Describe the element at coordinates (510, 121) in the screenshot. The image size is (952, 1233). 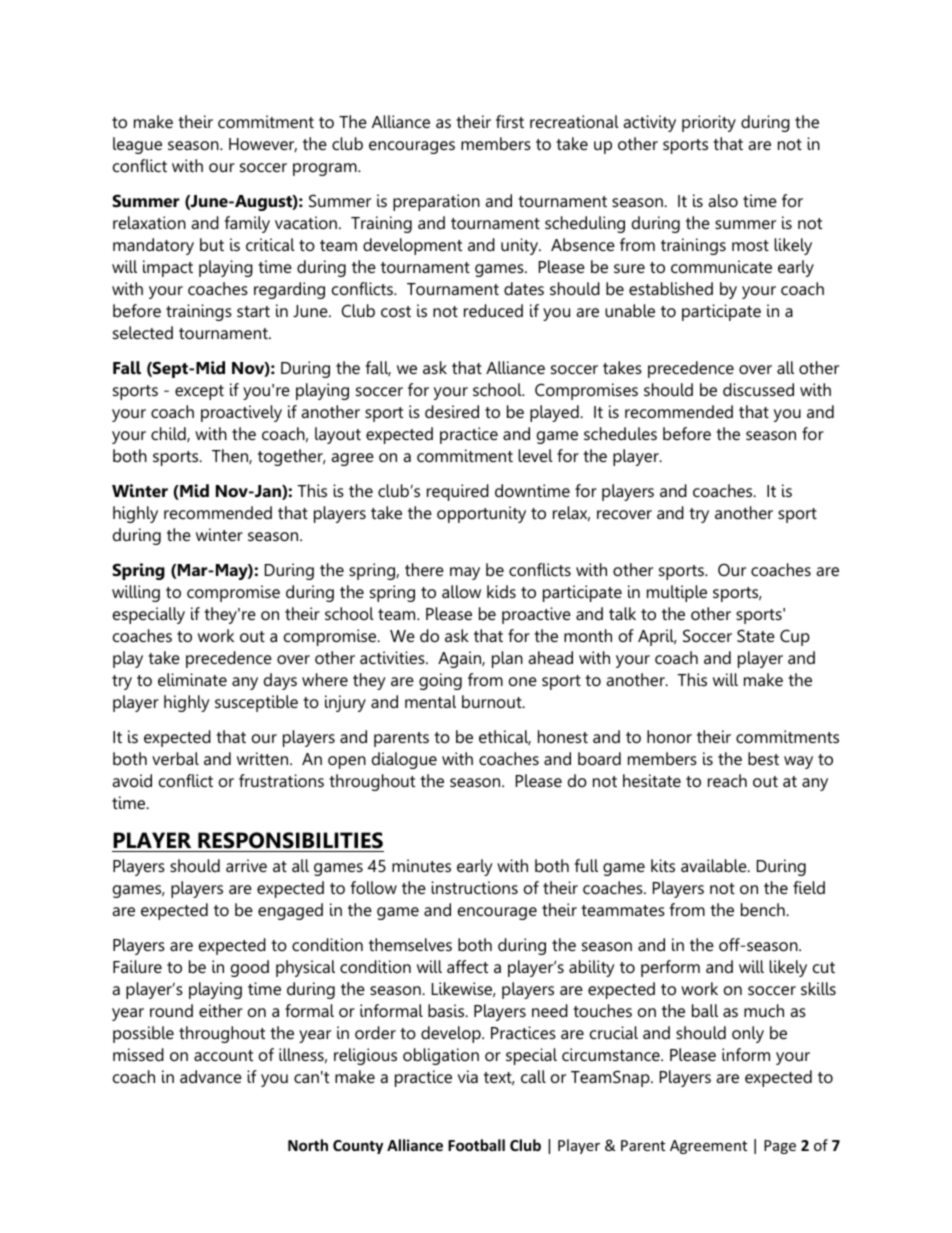
I see `first` at that location.
